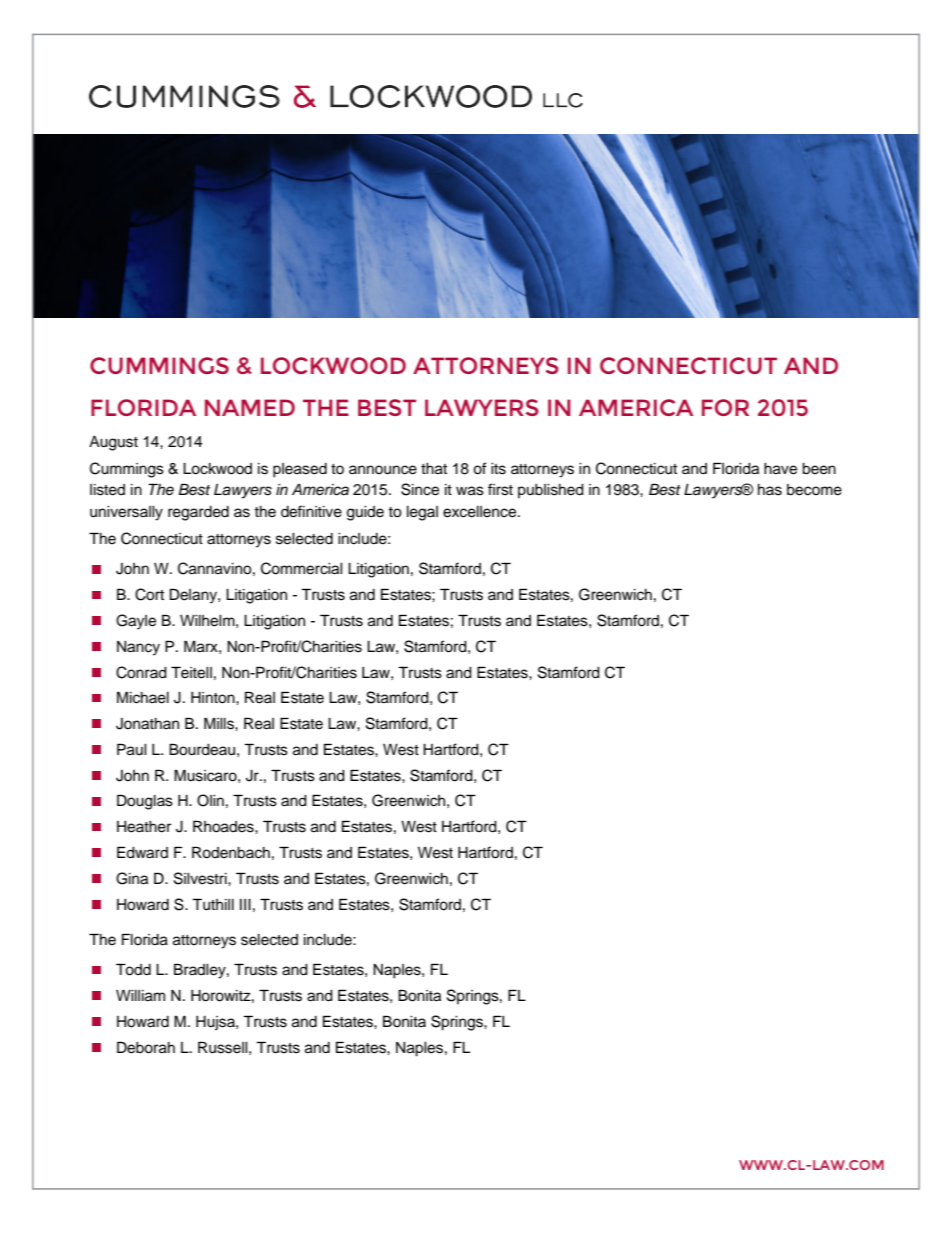 The height and width of the page is (1233, 952). I want to click on William, so click(140, 996).
